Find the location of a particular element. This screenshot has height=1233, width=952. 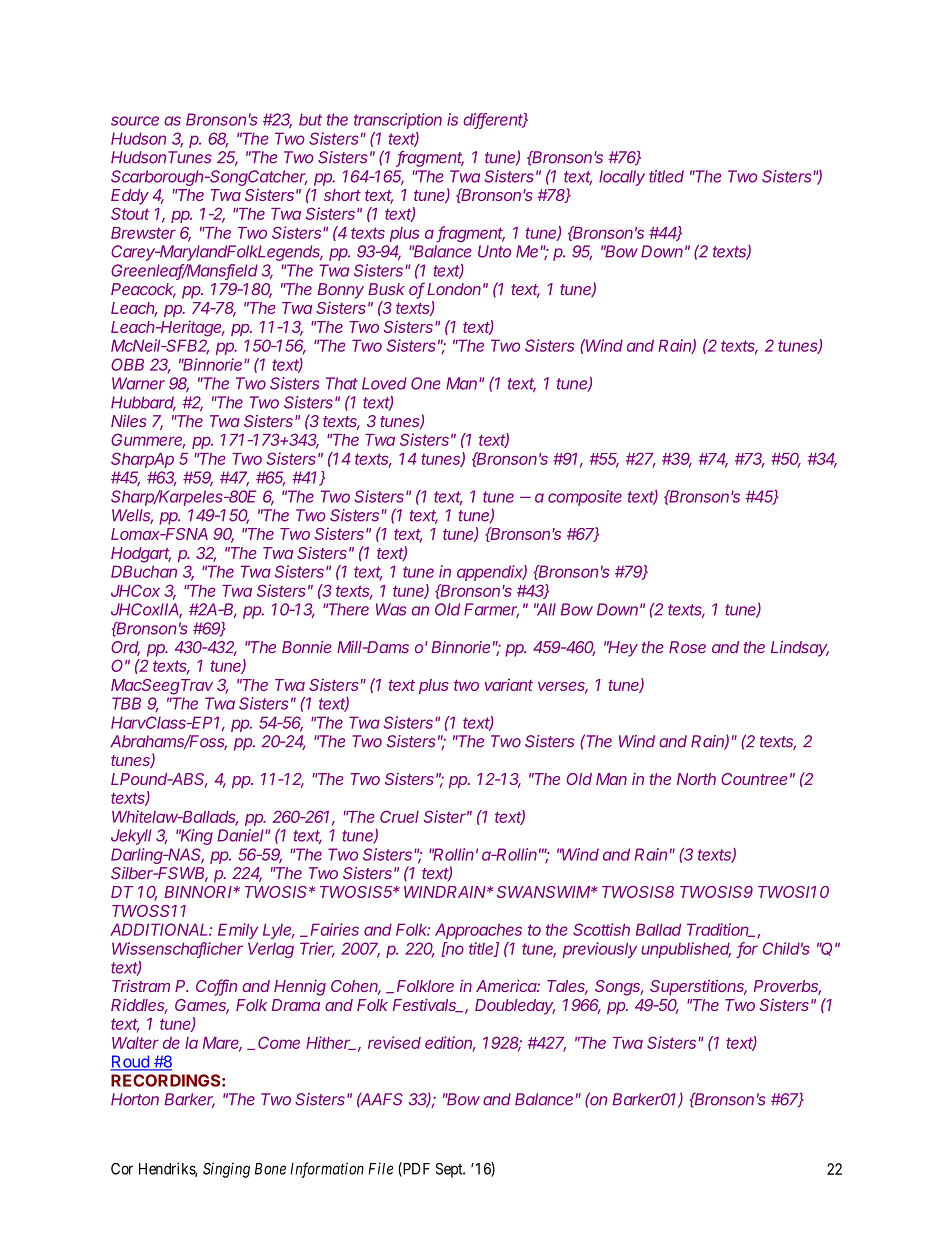

File is located at coordinates (380, 1168).
